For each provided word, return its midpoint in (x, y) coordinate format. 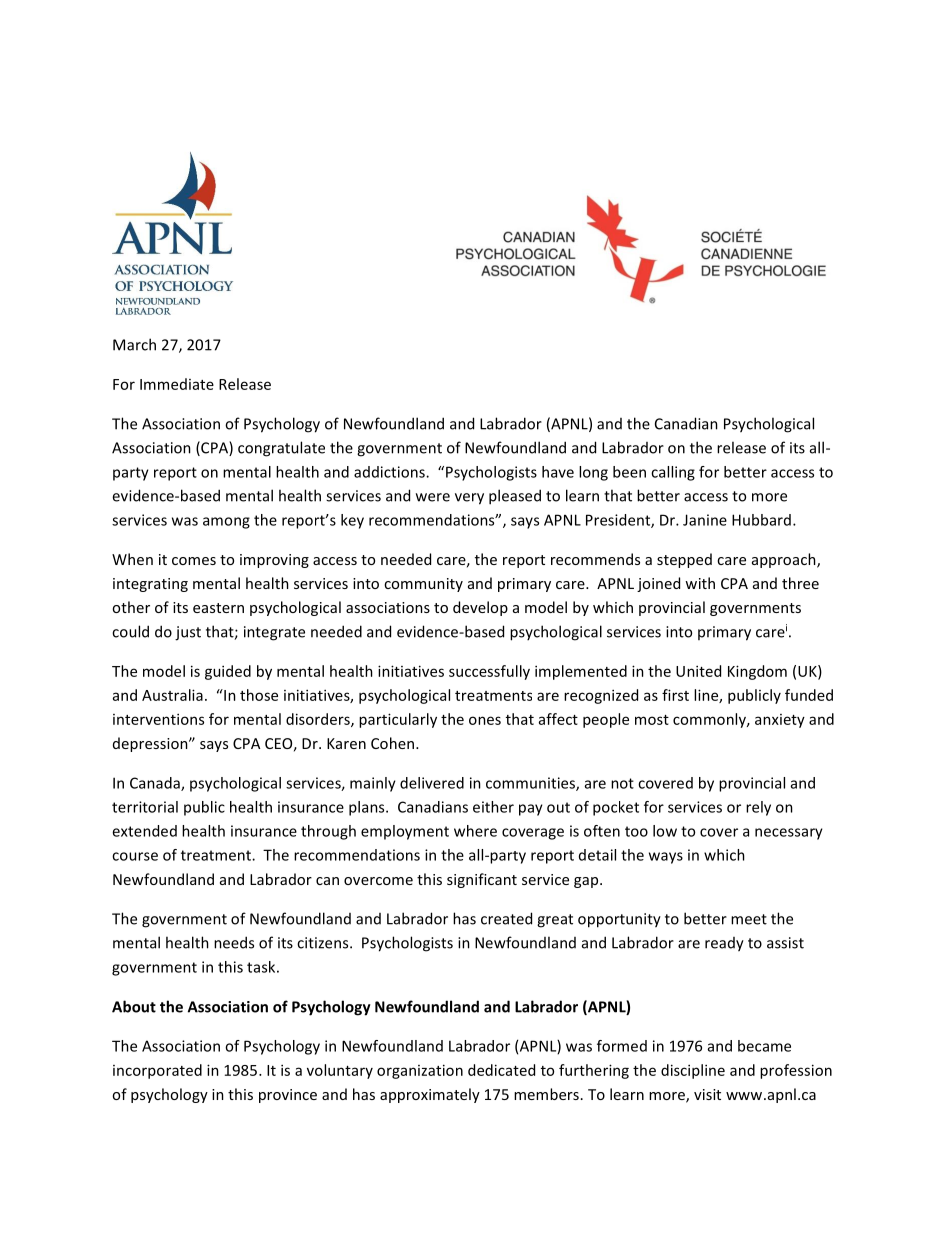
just (188, 633)
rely (758, 808)
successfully (489, 672)
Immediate (177, 384)
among (226, 523)
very (469, 499)
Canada (156, 784)
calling (673, 473)
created (506, 918)
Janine (705, 520)
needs (234, 942)
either (493, 807)
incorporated (157, 1071)
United (698, 671)
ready (724, 944)
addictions (390, 472)
